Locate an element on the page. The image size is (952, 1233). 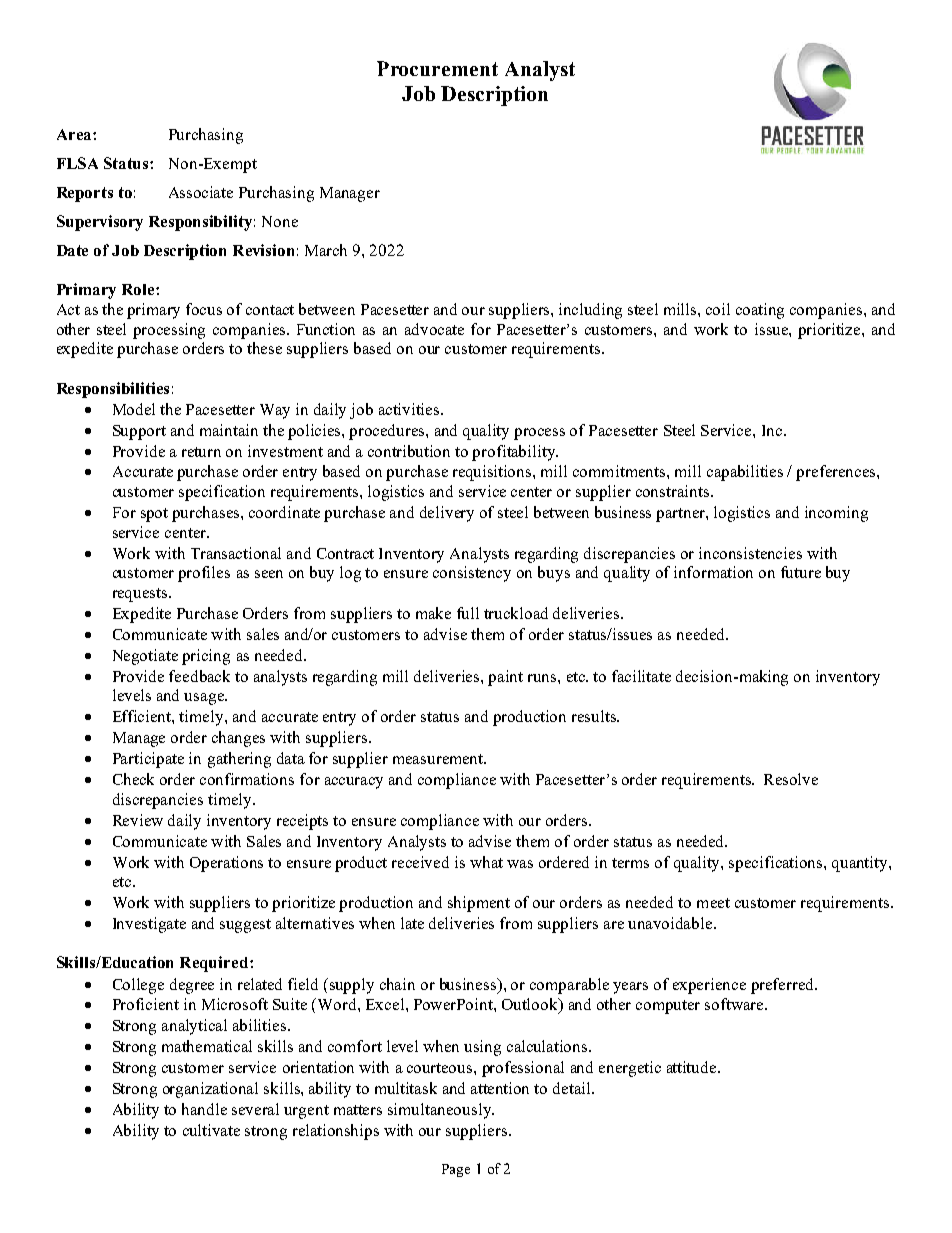
contribution is located at coordinates (409, 451).
